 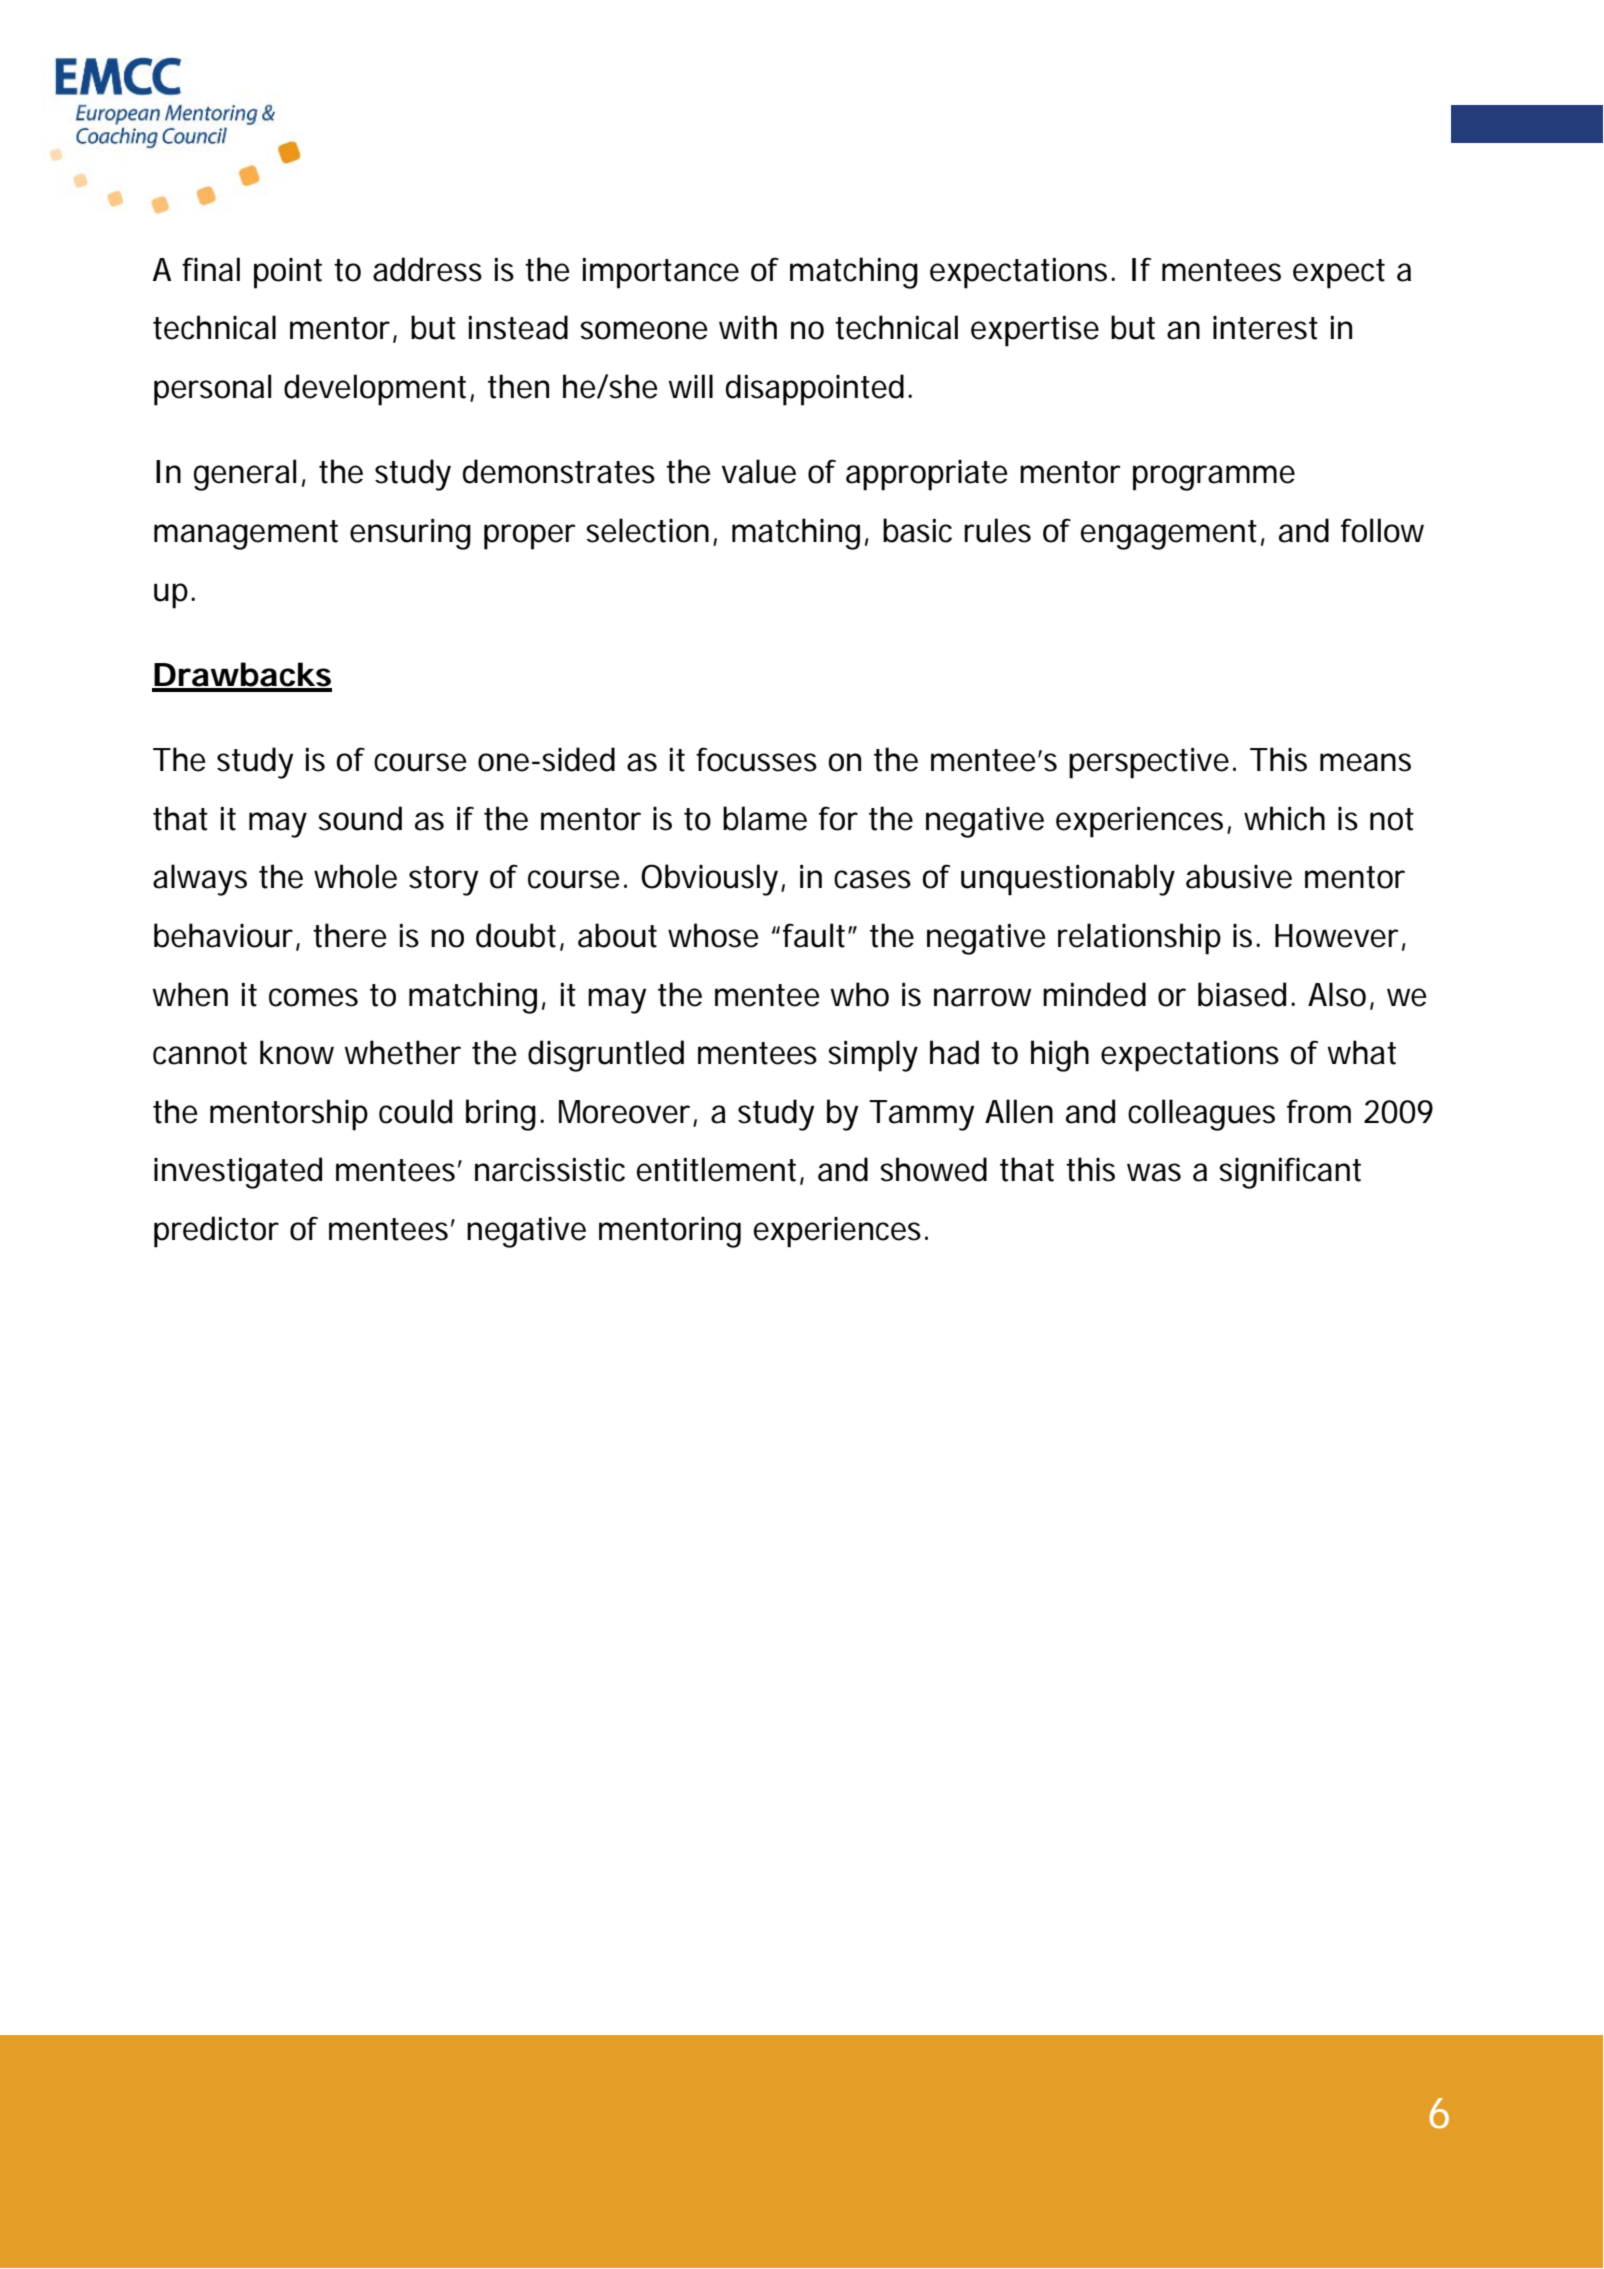 What do you see at coordinates (1265, 328) in the screenshot?
I see `interest` at bounding box center [1265, 328].
